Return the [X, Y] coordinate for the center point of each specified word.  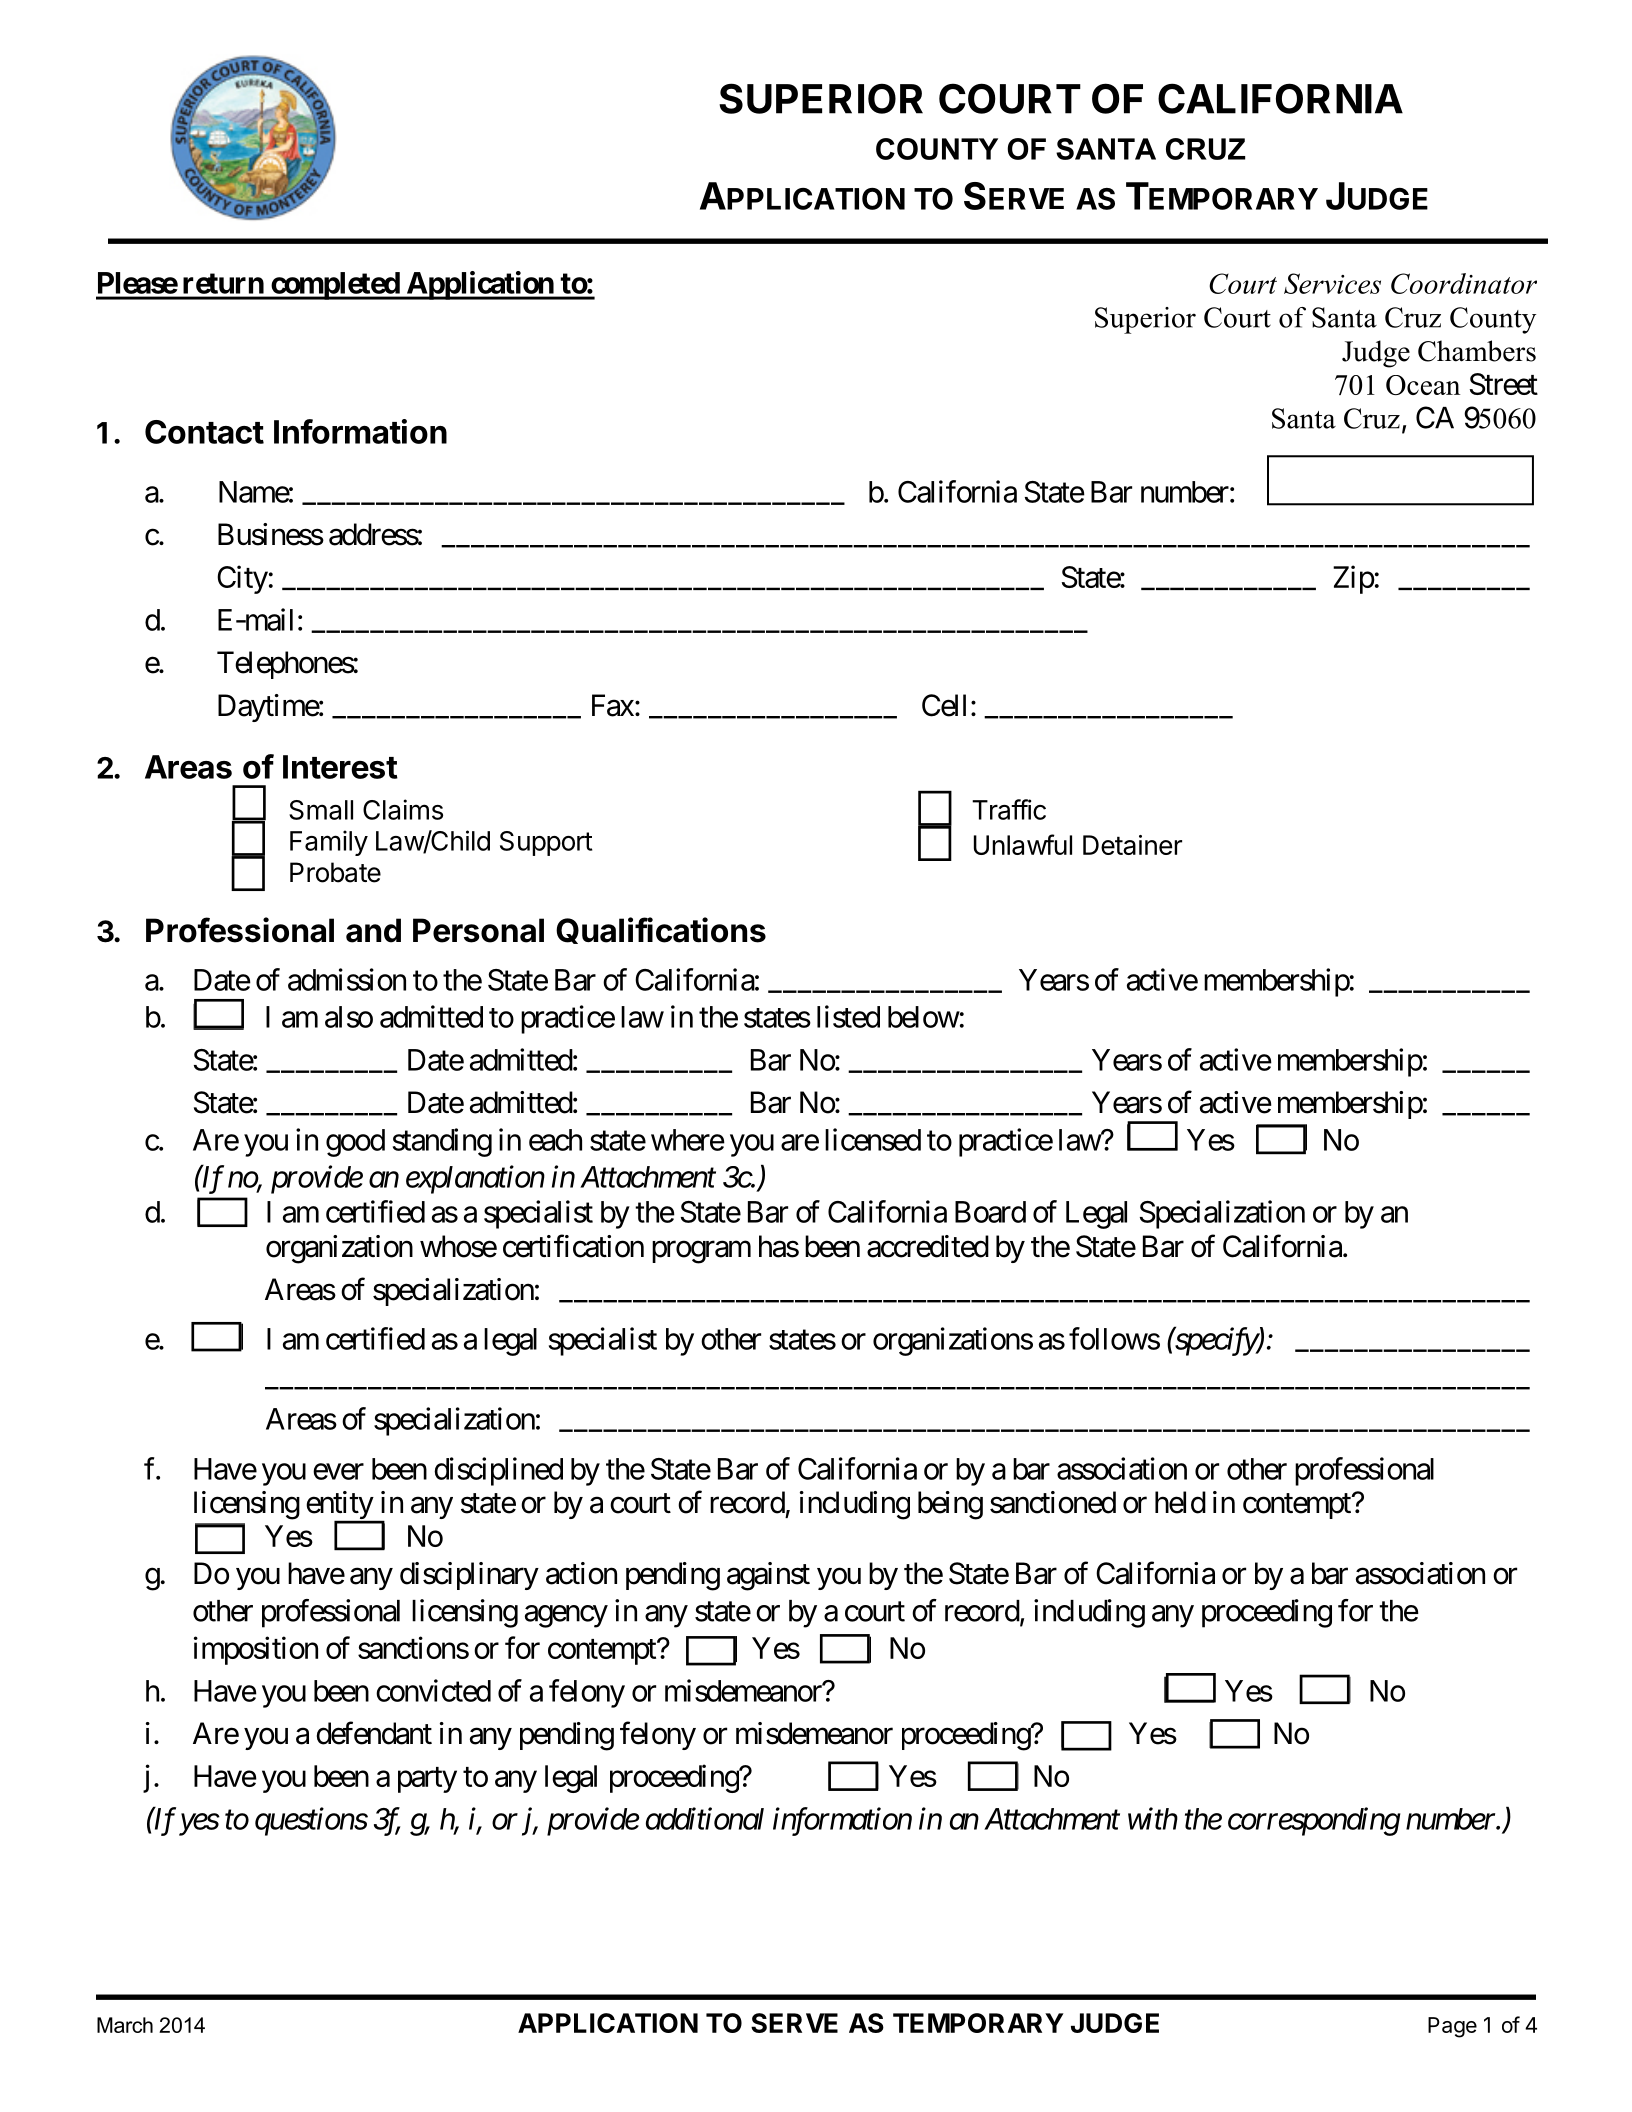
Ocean [1423, 385]
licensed [873, 1139]
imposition [256, 1650]
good [355, 1143]
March [125, 2025]
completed [335, 286]
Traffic [1009, 809]
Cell [944, 705]
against [768, 1576]
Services [1332, 283]
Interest [340, 767]
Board [990, 1212]
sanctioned [1053, 1502]
